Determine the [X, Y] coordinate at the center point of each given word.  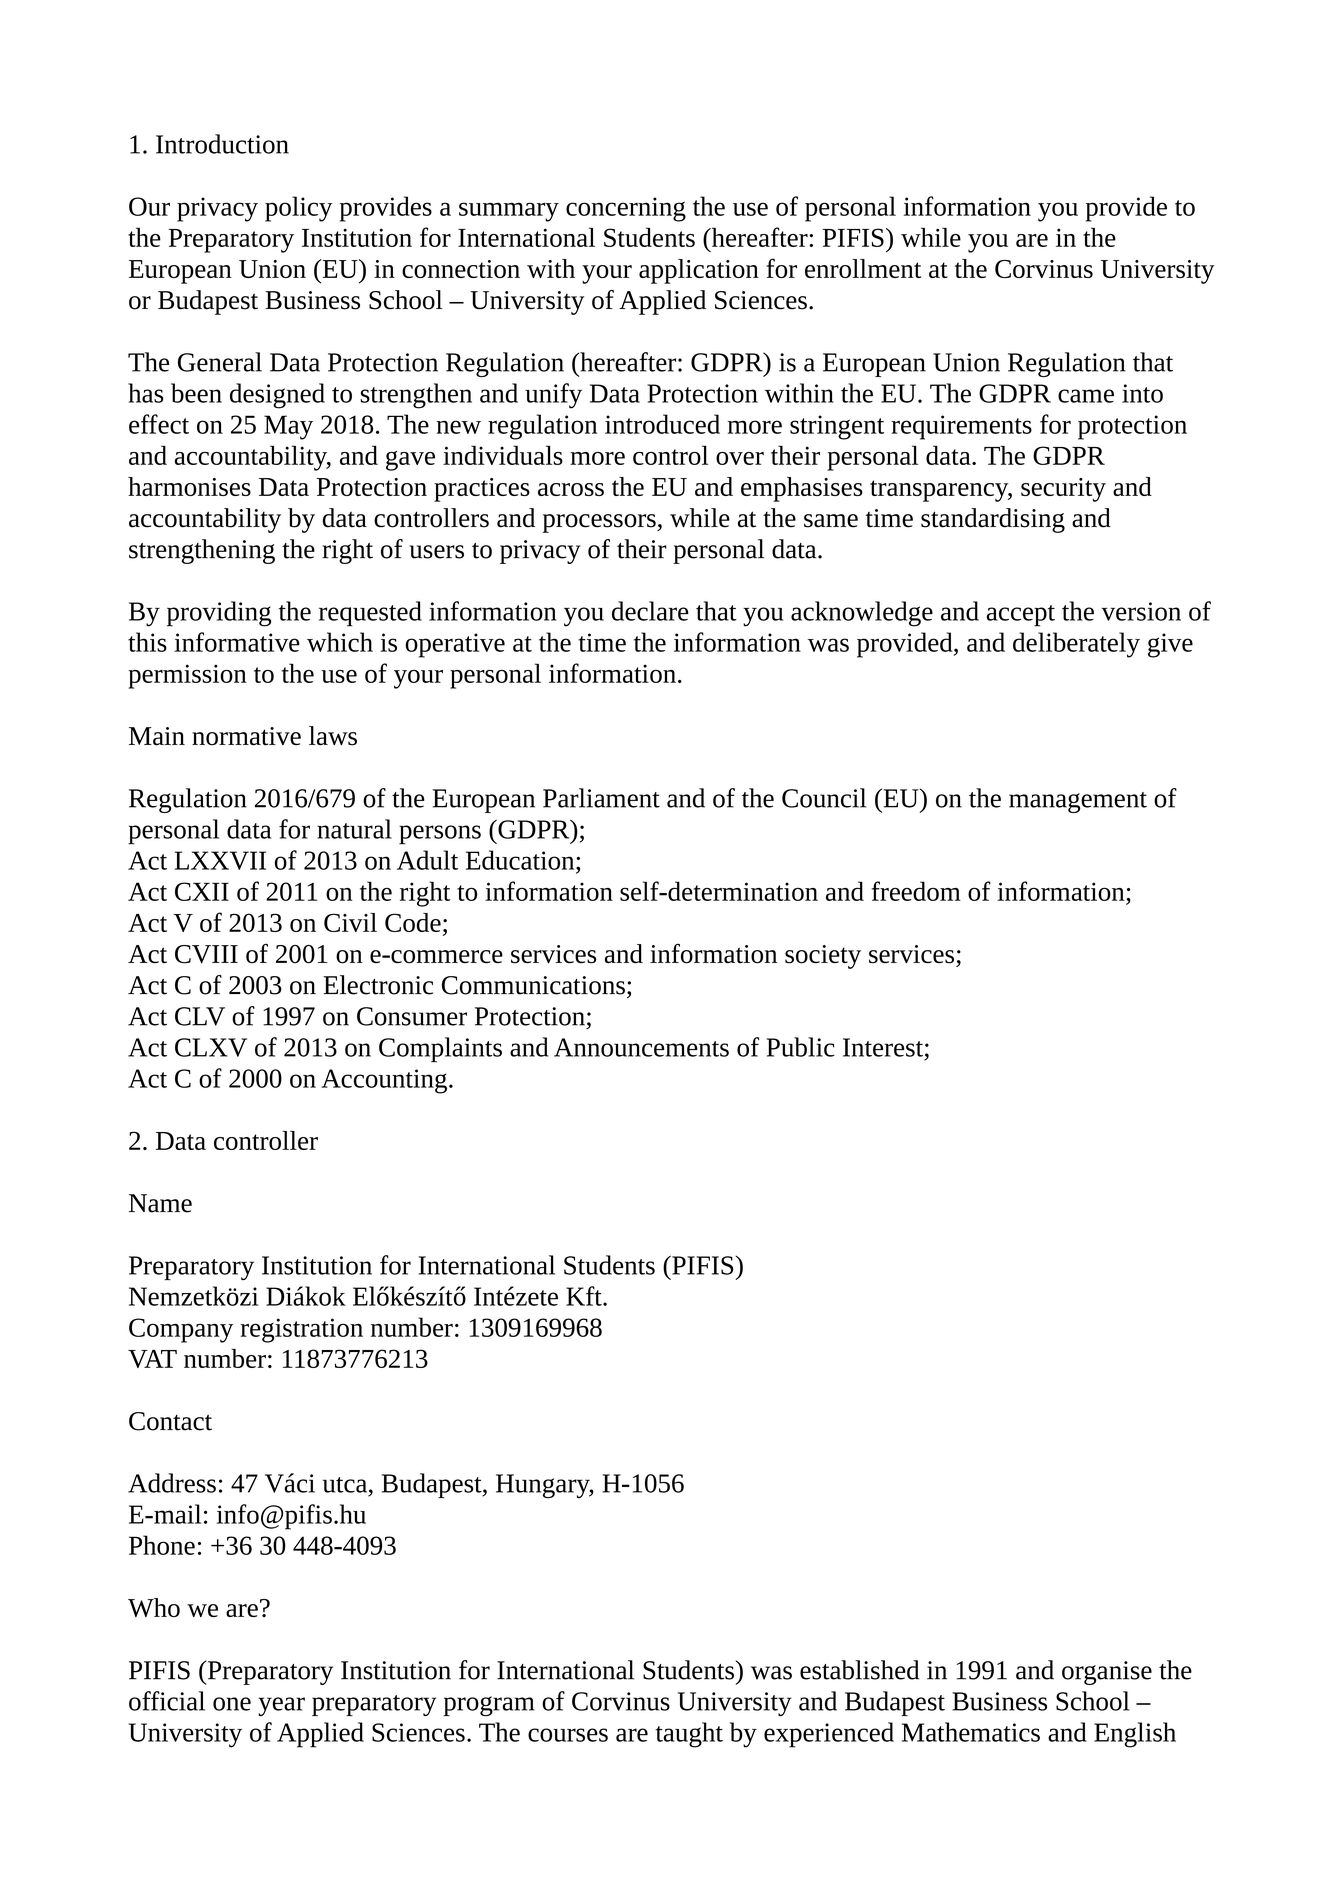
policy [299, 209]
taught [689, 1735]
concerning [626, 209]
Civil [350, 922]
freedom [916, 891]
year [281, 1706]
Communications [533, 985]
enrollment [863, 268]
